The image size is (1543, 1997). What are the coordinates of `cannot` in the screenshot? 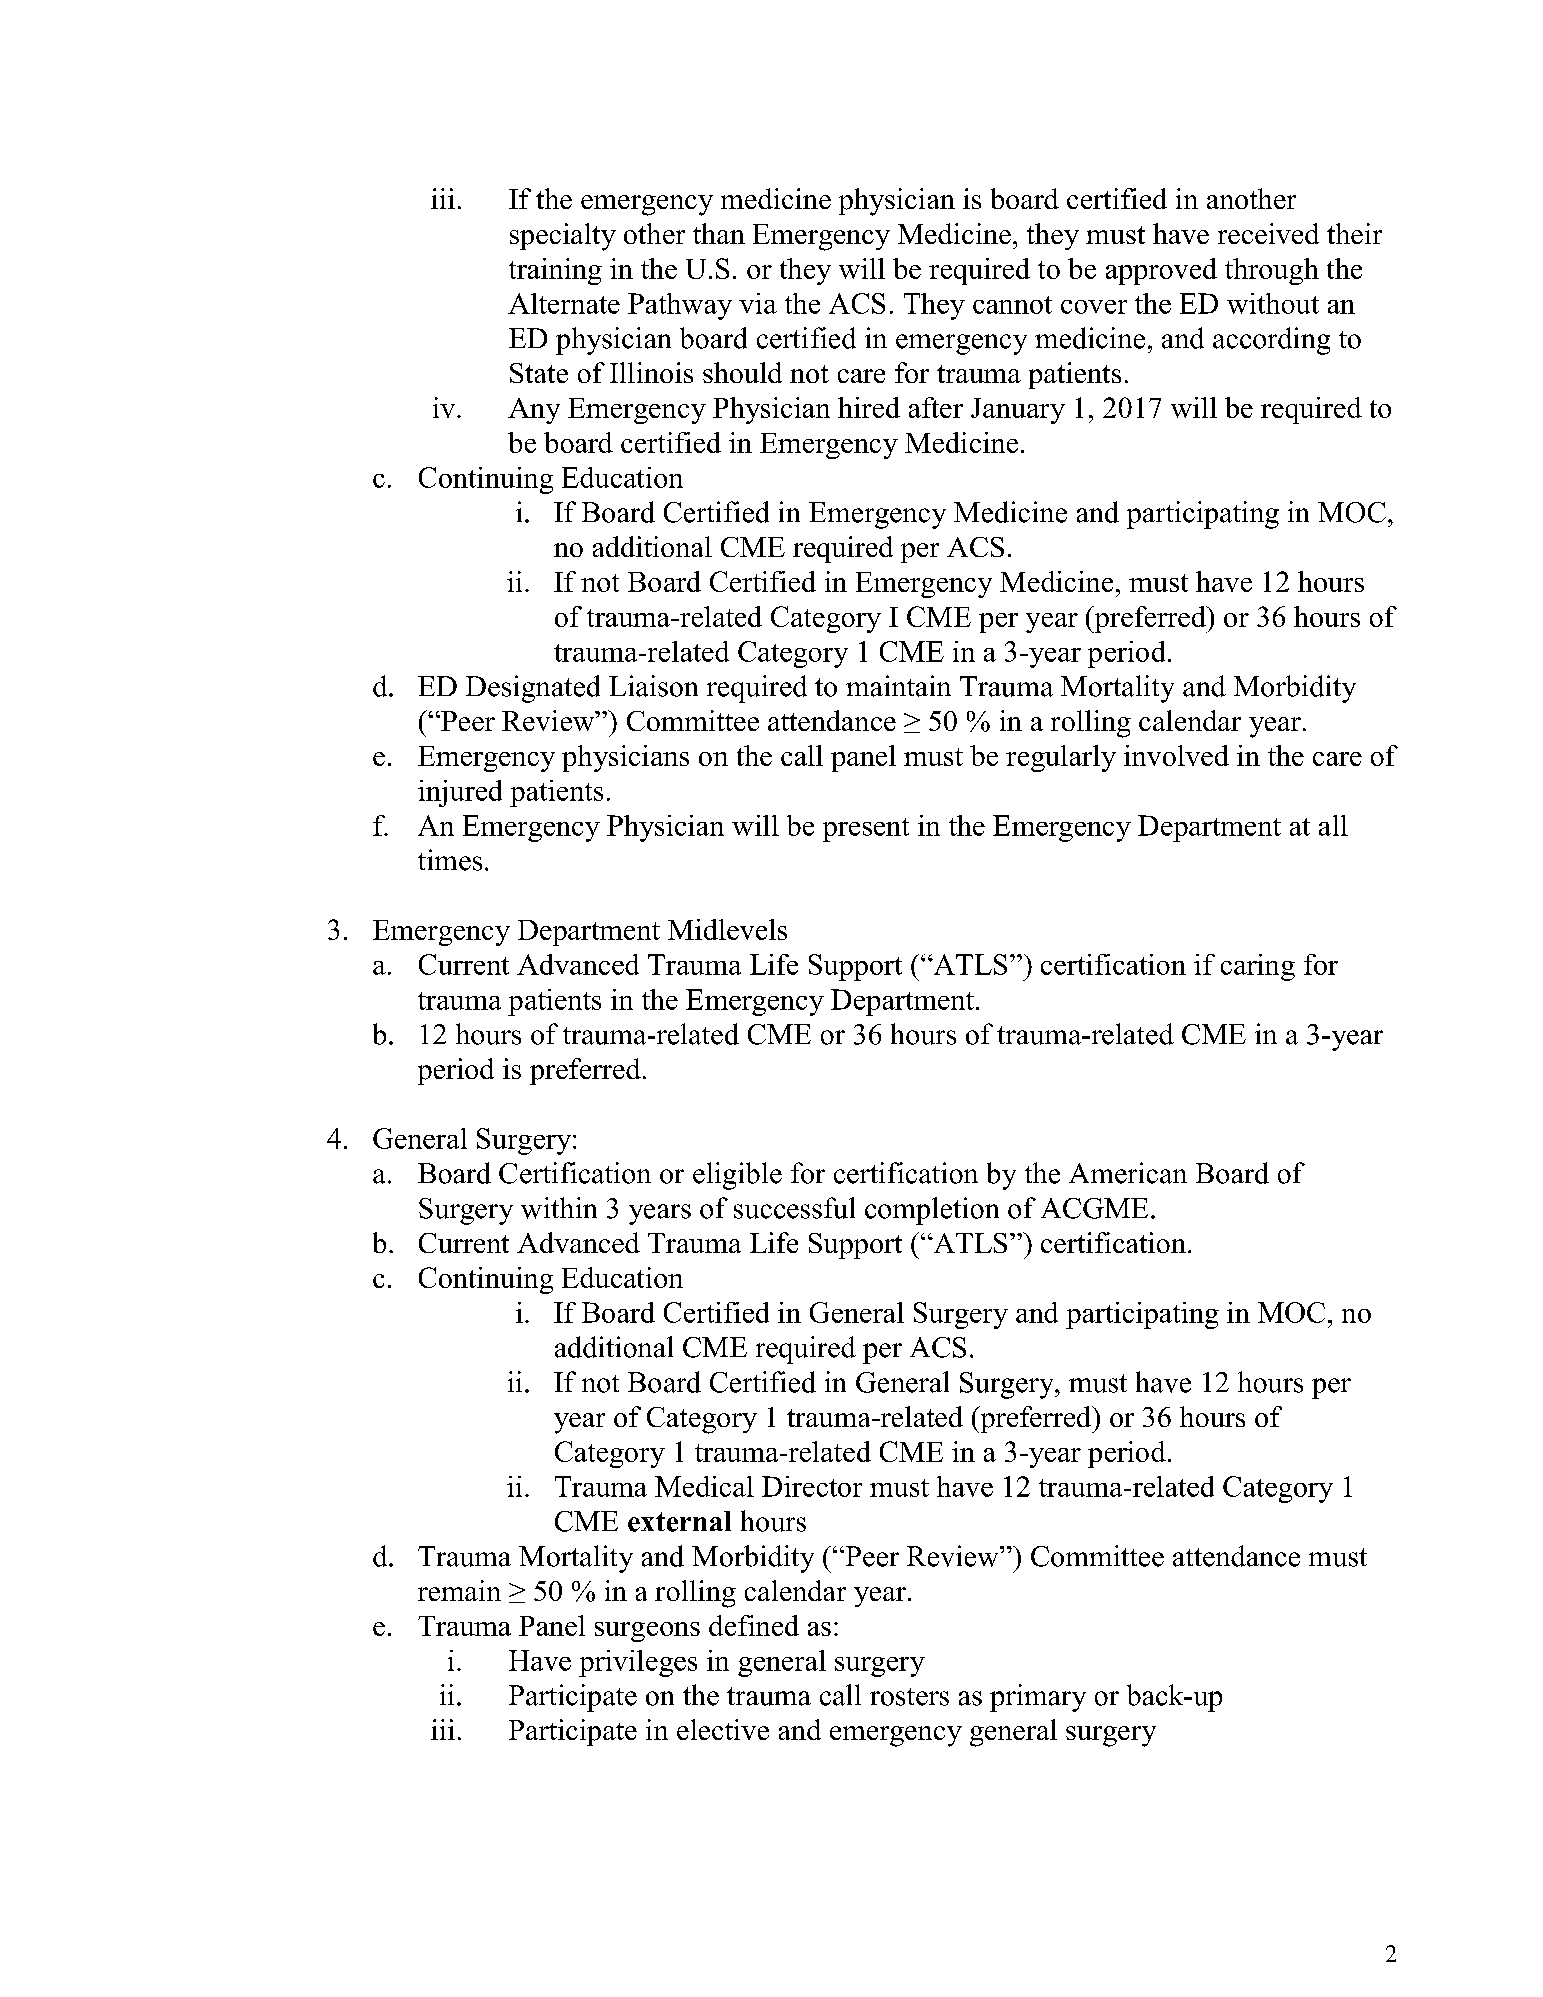 It's located at (1012, 305).
